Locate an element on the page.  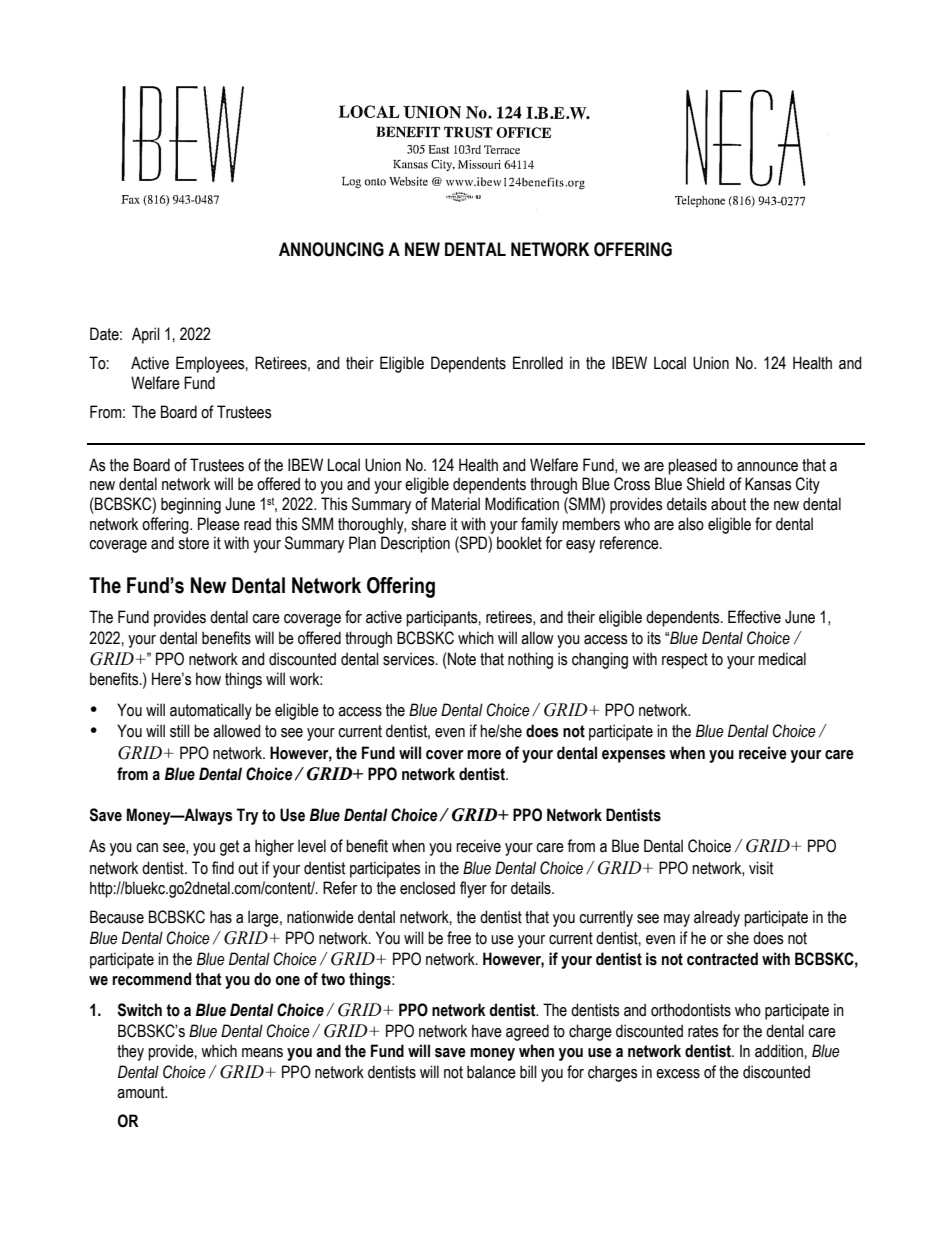
means is located at coordinates (262, 1053).
